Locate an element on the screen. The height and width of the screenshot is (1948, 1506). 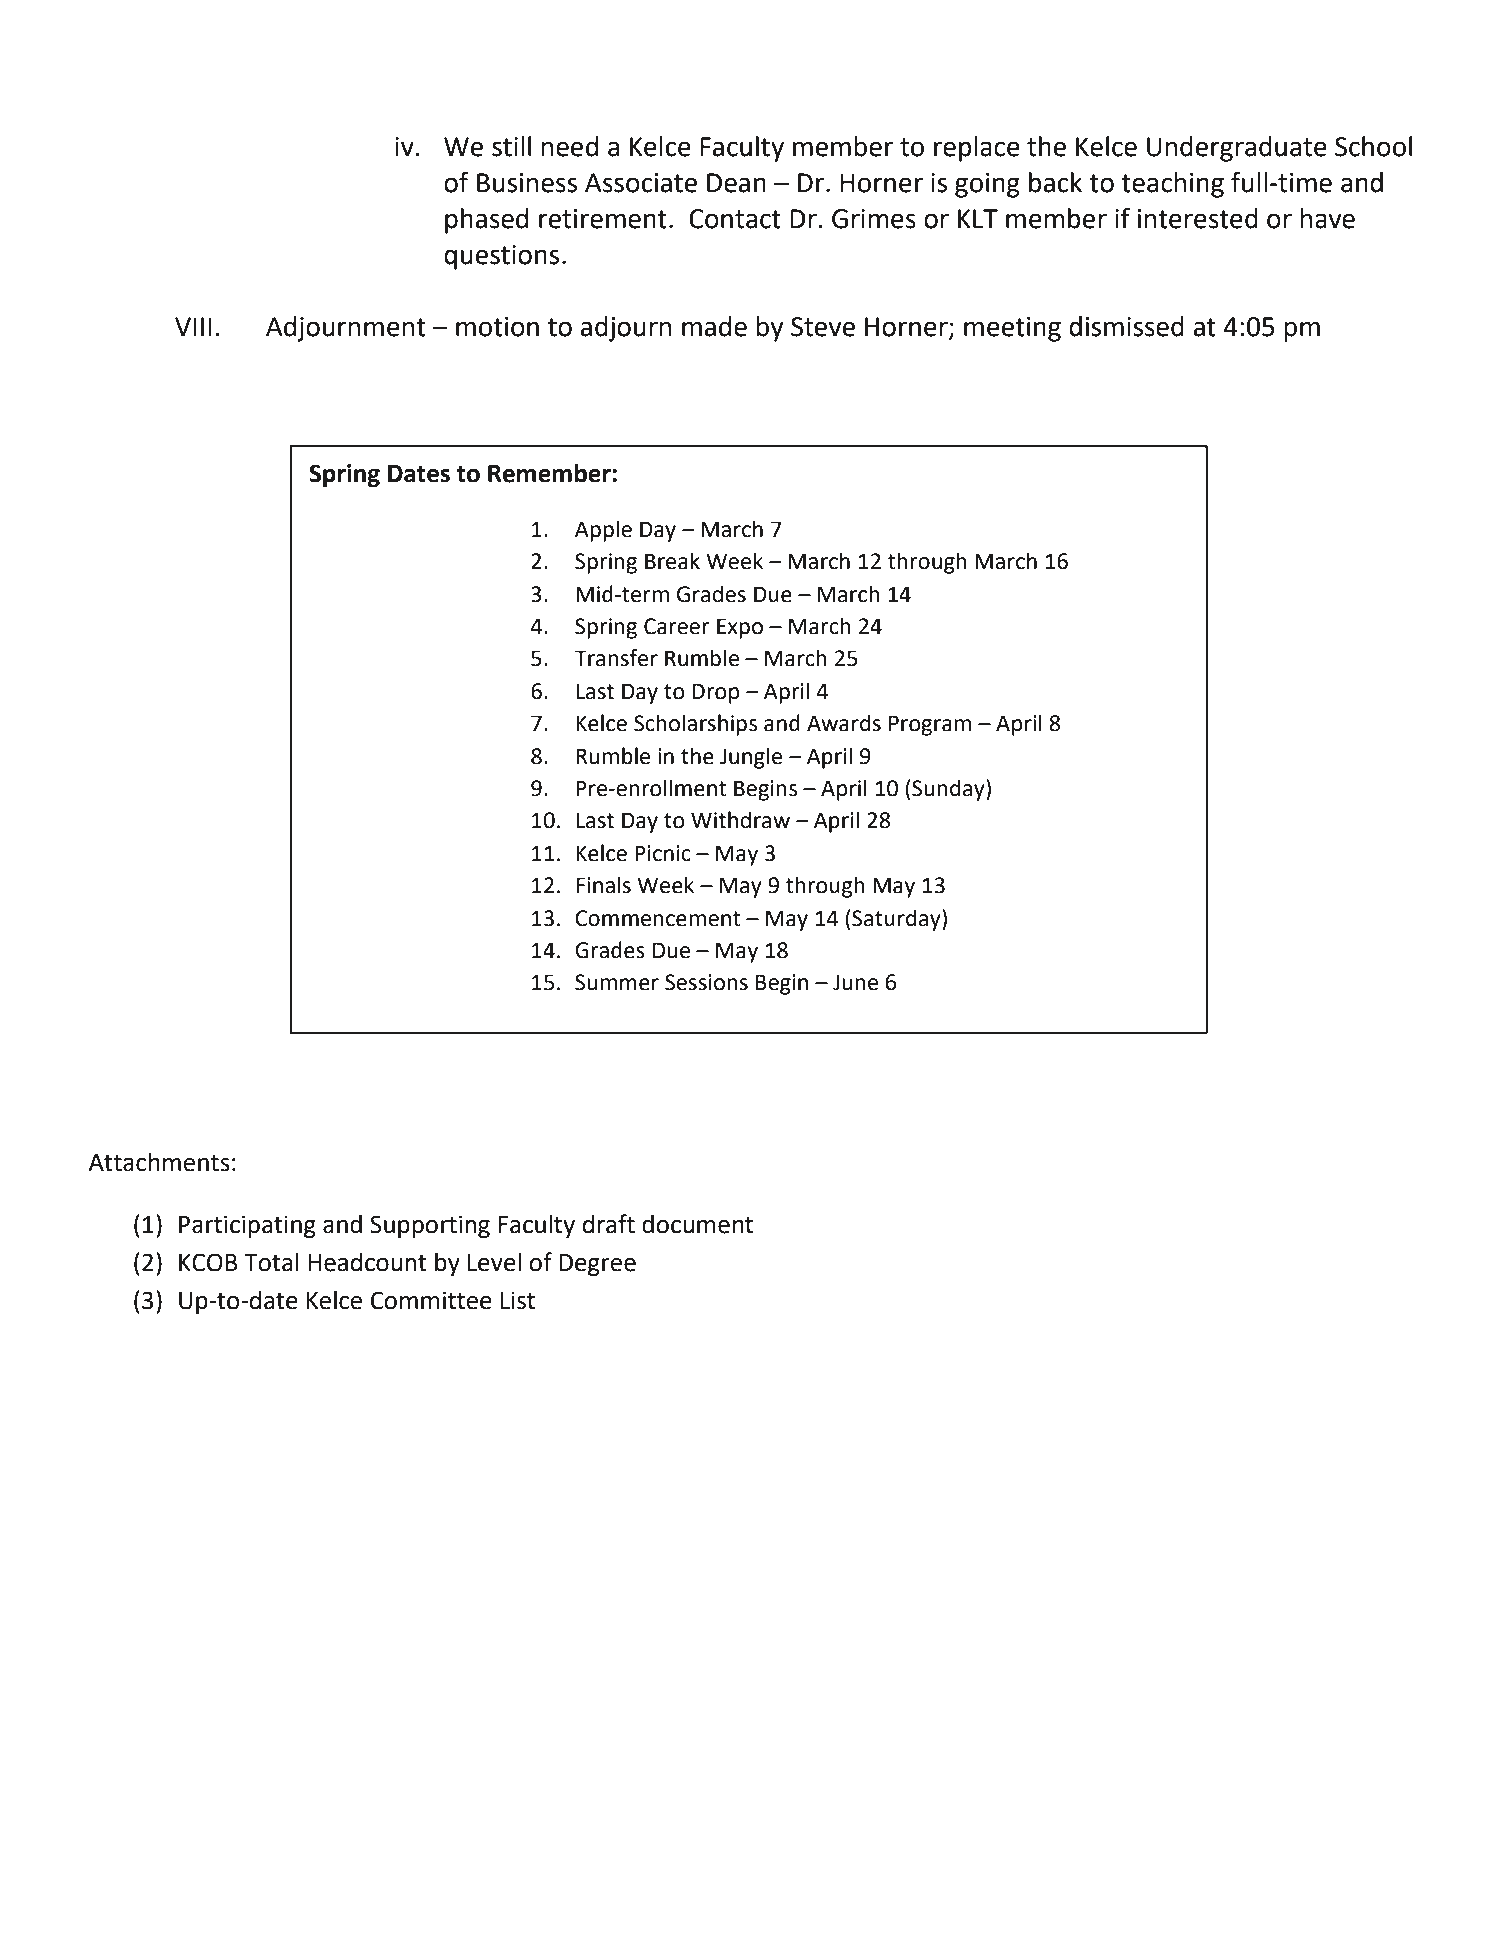
VIII is located at coordinates (193, 326).
